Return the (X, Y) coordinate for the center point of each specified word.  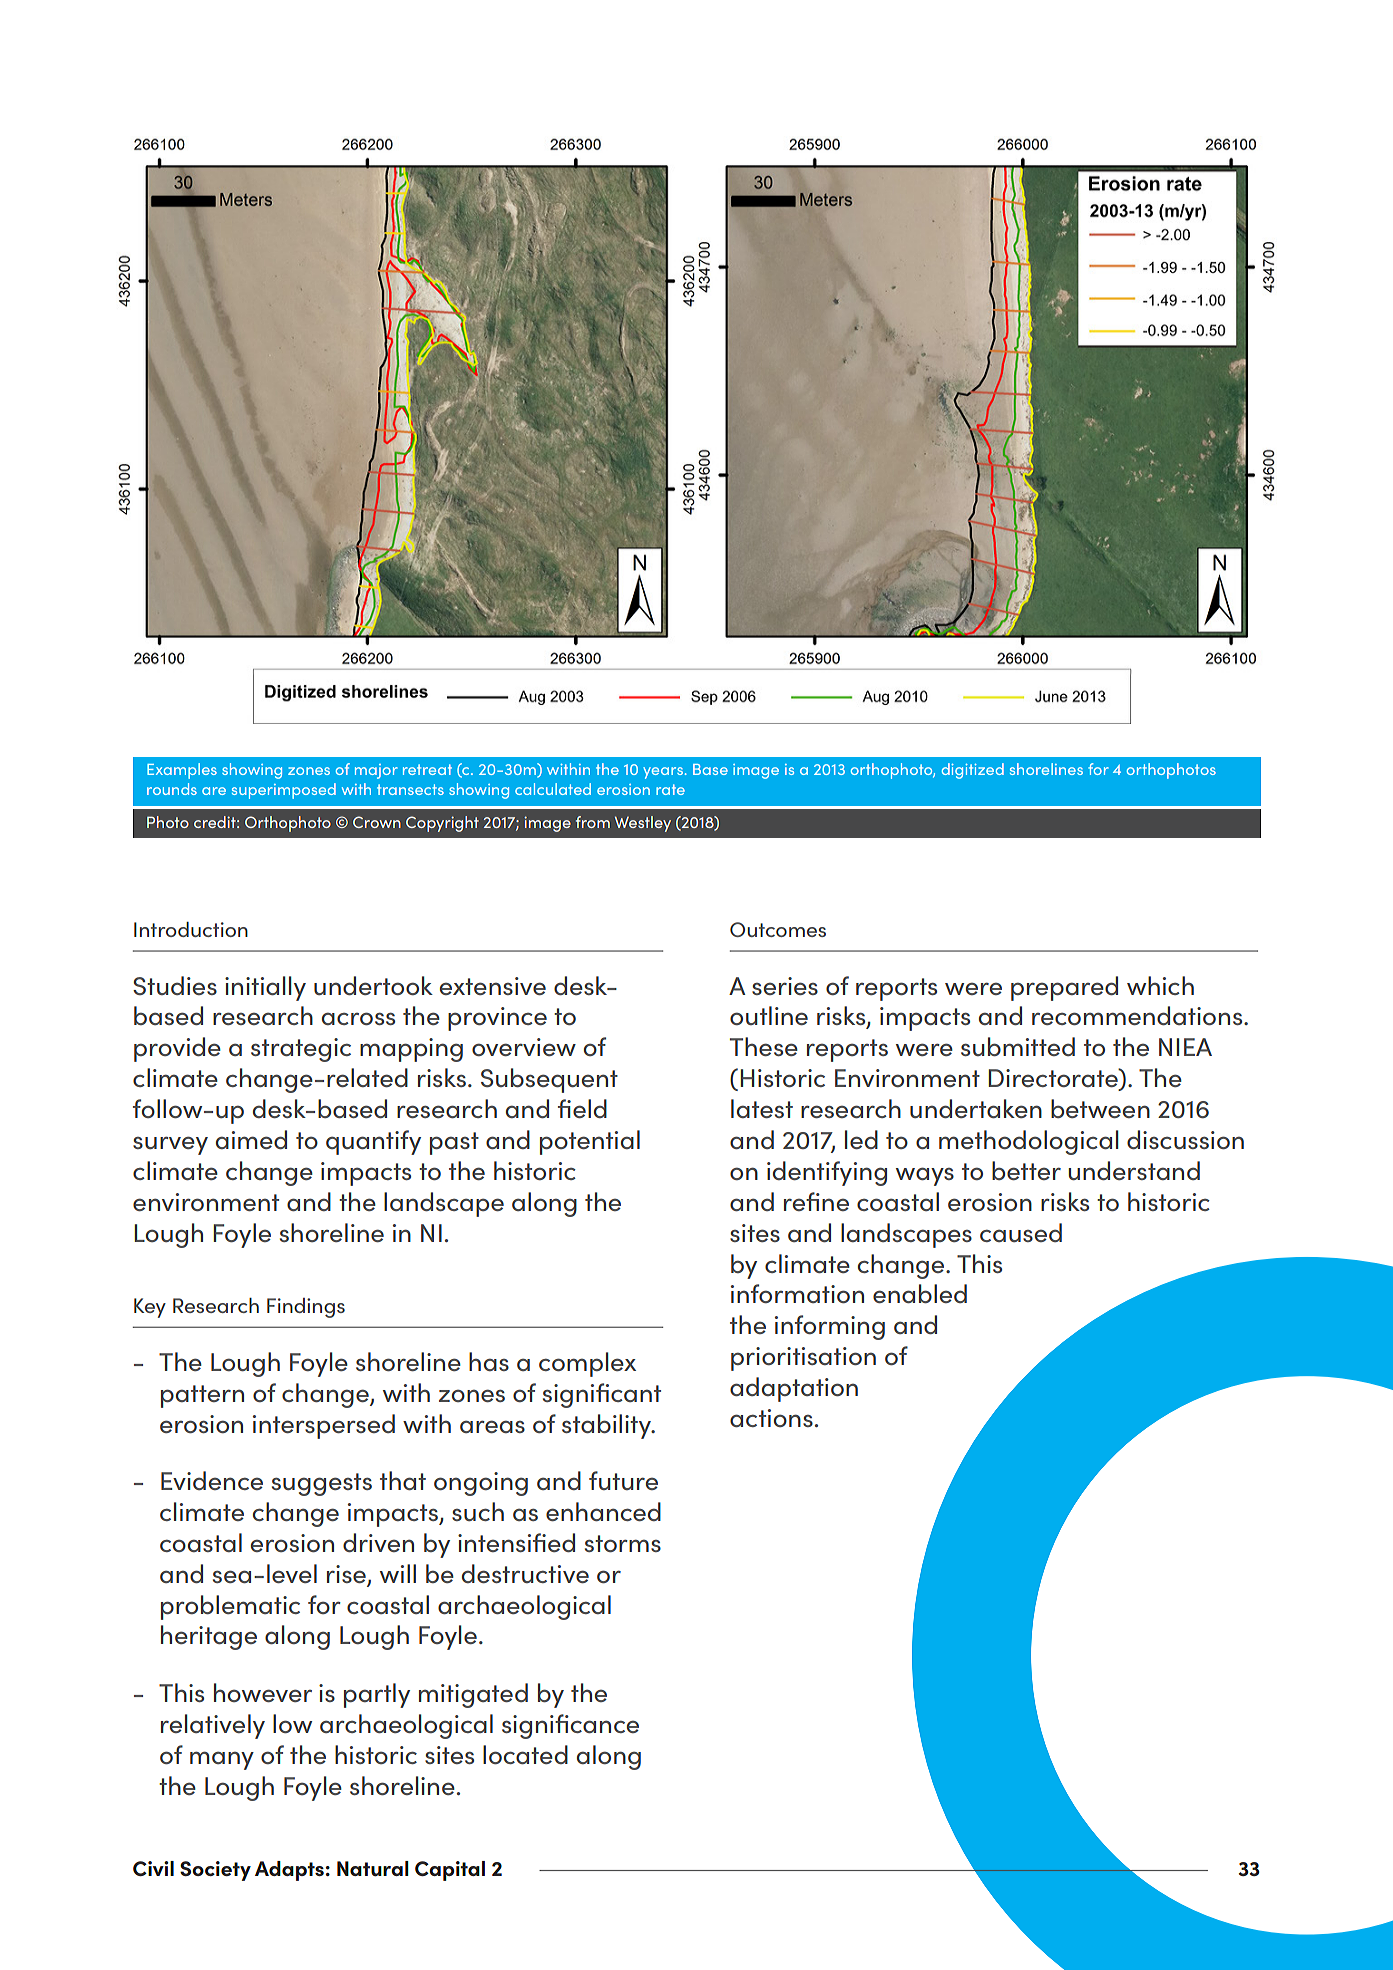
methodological (1029, 1142)
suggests (322, 1484)
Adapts (289, 1871)
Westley (643, 824)
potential (590, 1142)
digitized (973, 771)
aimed (251, 1139)
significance (570, 1726)
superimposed (284, 791)
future (623, 1480)
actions (771, 1418)
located (525, 1754)
